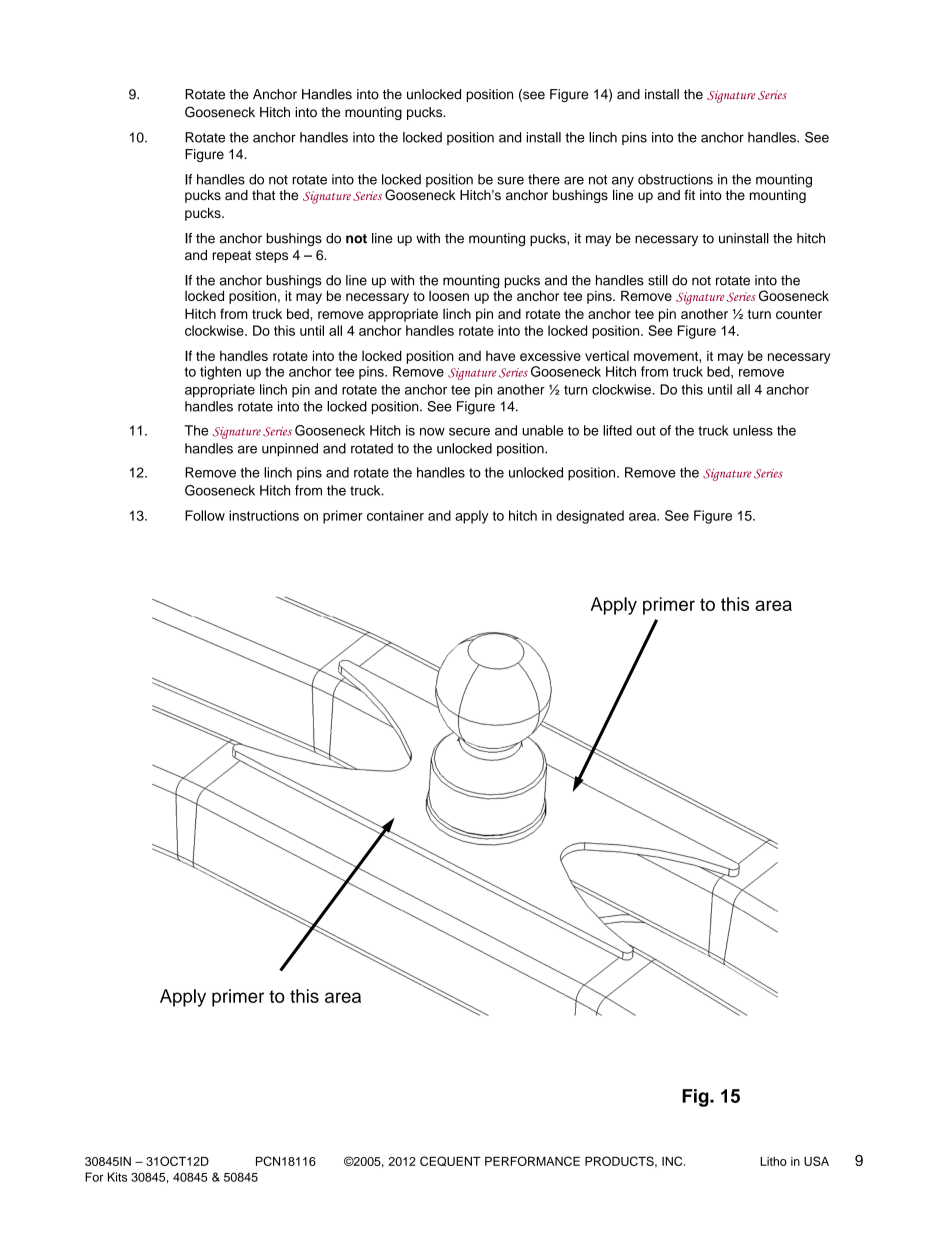  What do you see at coordinates (264, 515) in the page?
I see `instructions` at bounding box center [264, 515].
